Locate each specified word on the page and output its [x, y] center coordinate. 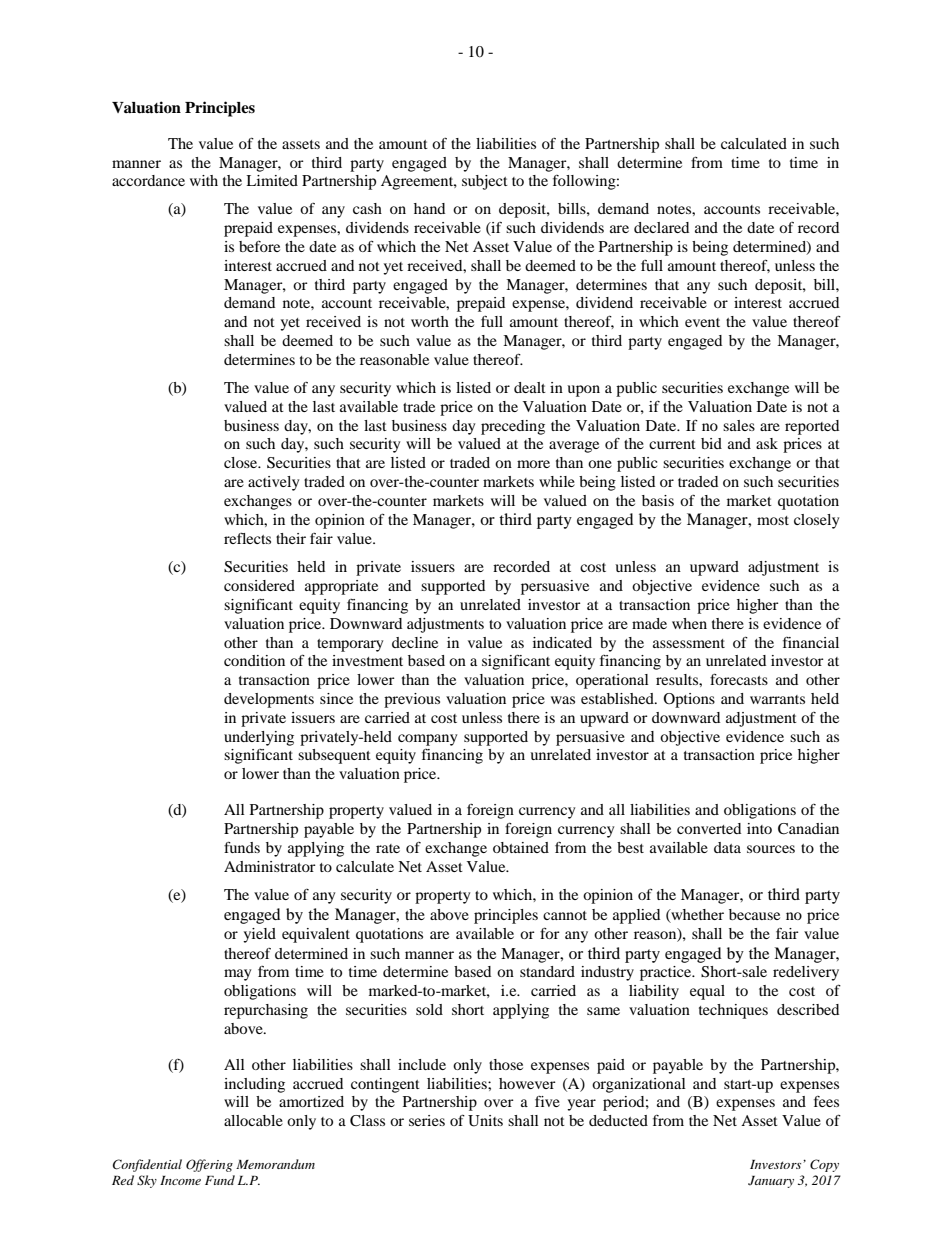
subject [485, 182]
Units [485, 1121]
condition [254, 660]
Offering [209, 1165]
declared [661, 227]
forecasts [739, 679]
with [204, 180]
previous [412, 700]
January [771, 1182]
